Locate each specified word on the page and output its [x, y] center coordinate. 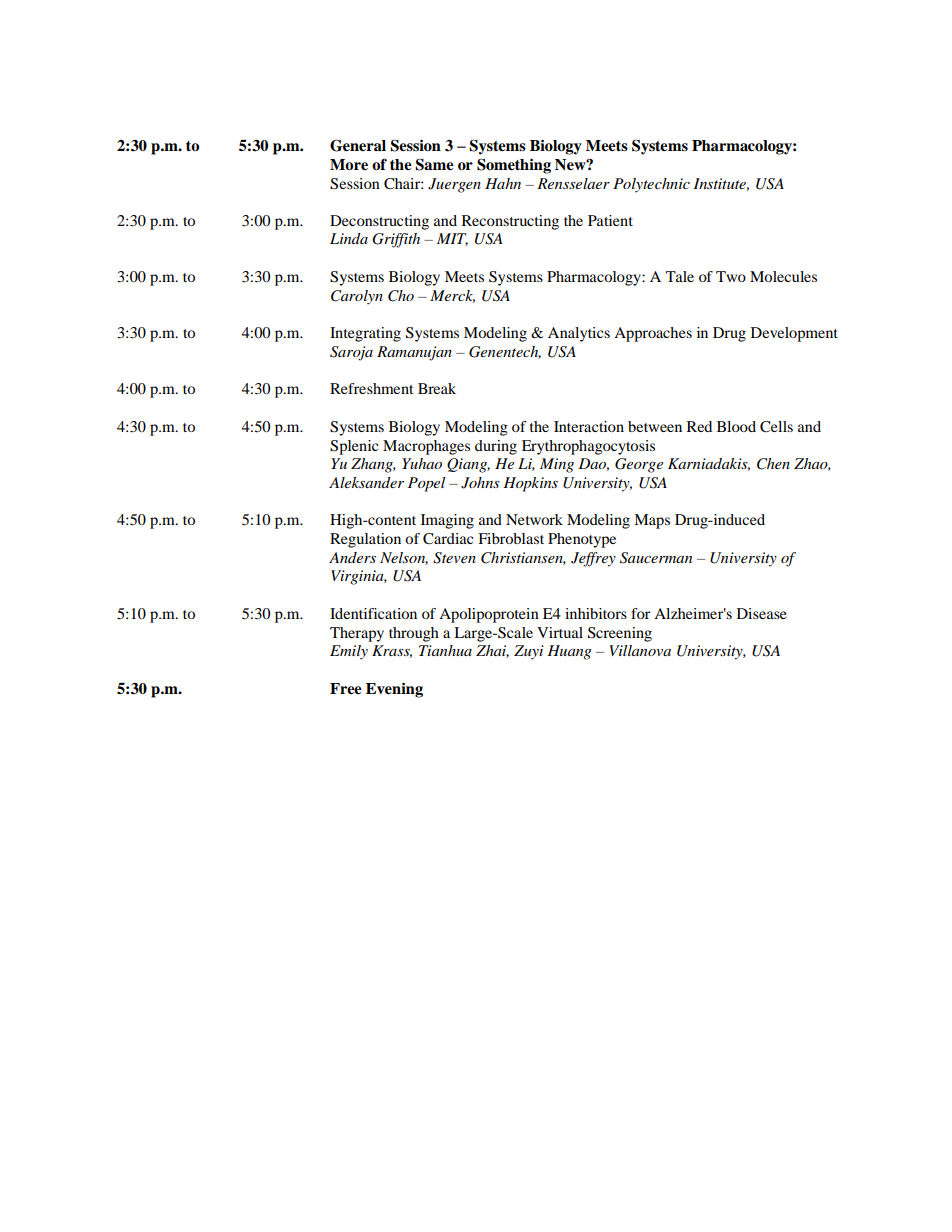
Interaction [589, 426]
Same [434, 164]
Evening [394, 690]
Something [514, 166]
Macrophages [426, 447]
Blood [736, 426]
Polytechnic [651, 185]
